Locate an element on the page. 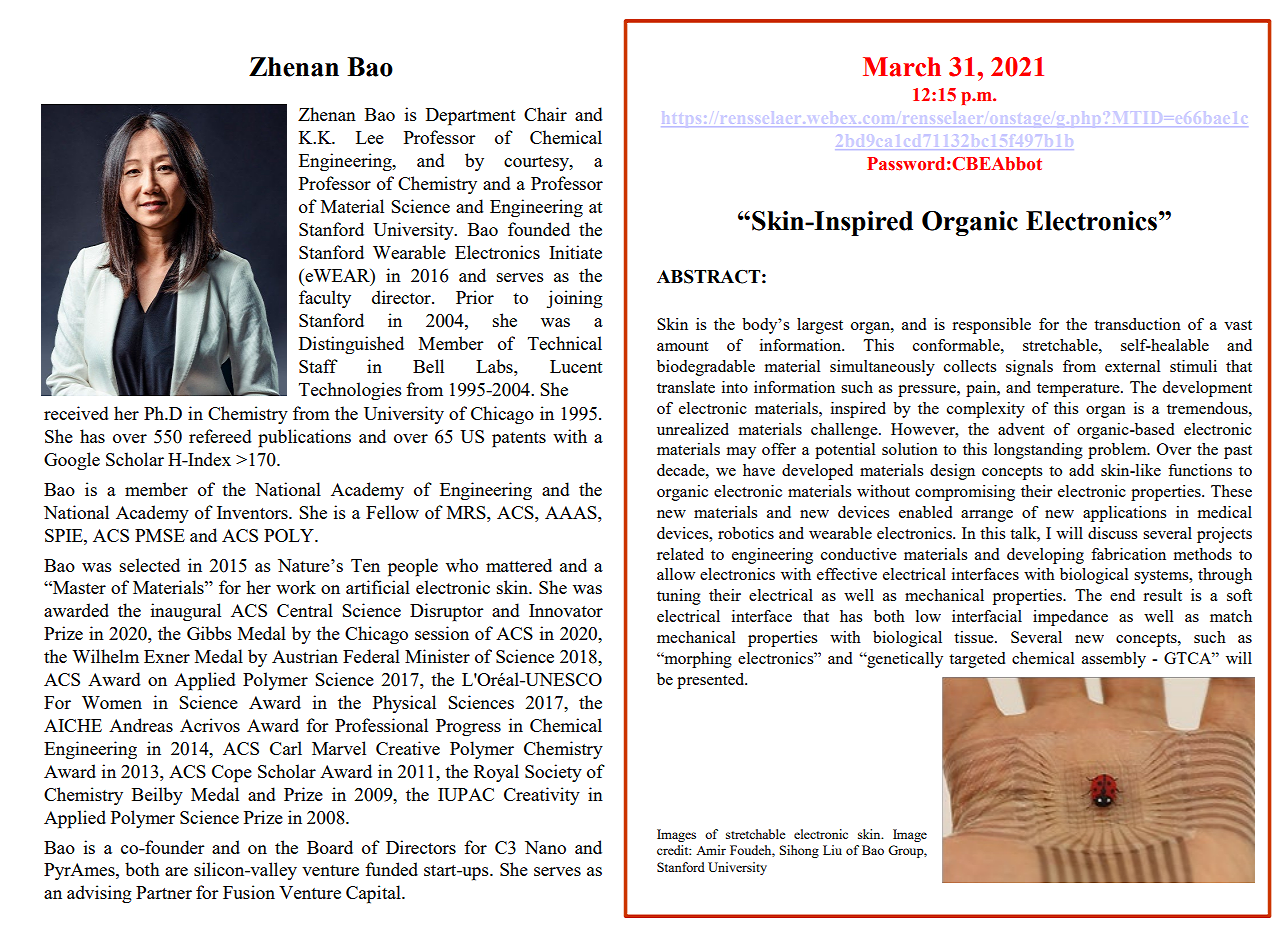 The height and width of the page is (937, 1288). Liu is located at coordinates (832, 850).
